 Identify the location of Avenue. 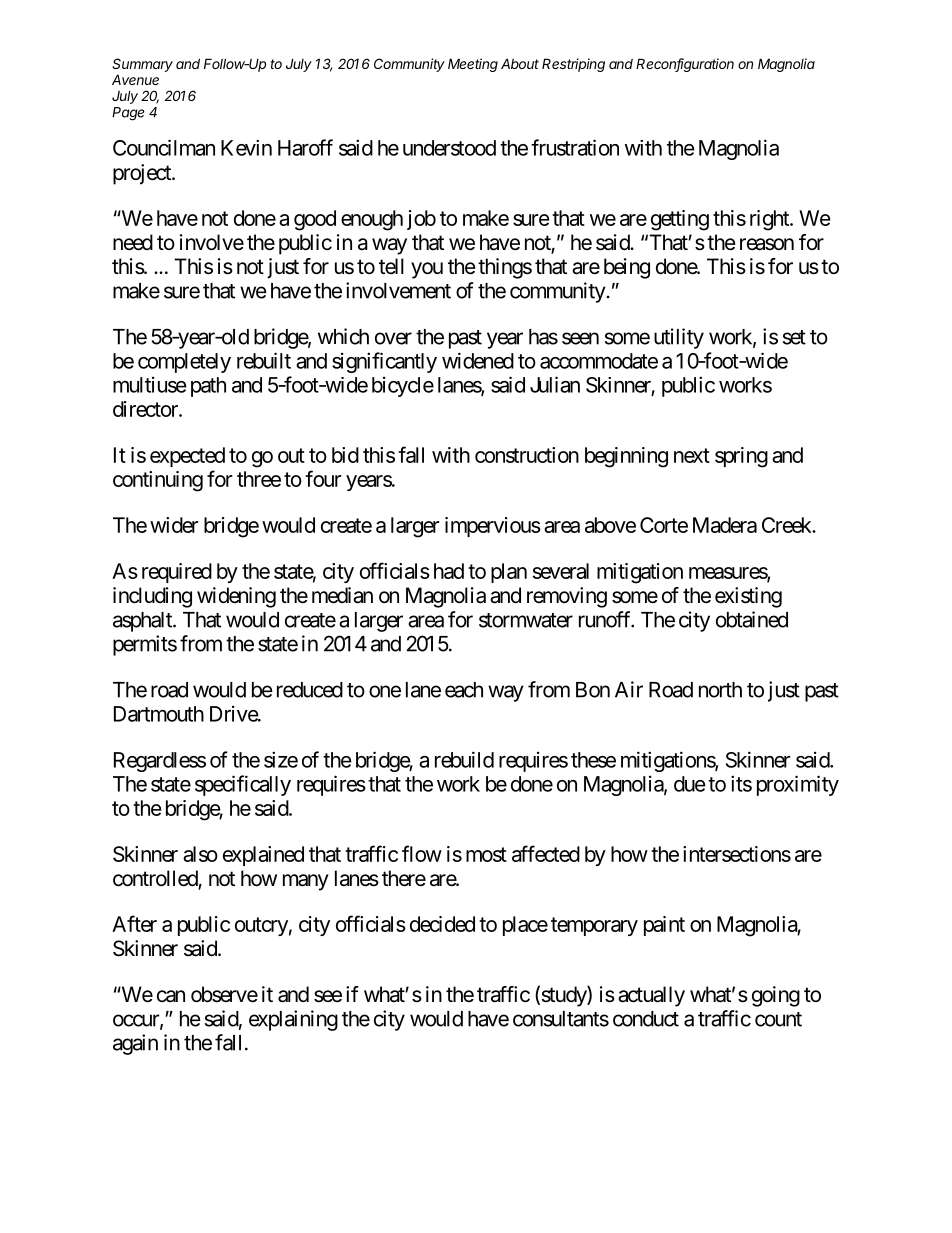
(135, 79).
